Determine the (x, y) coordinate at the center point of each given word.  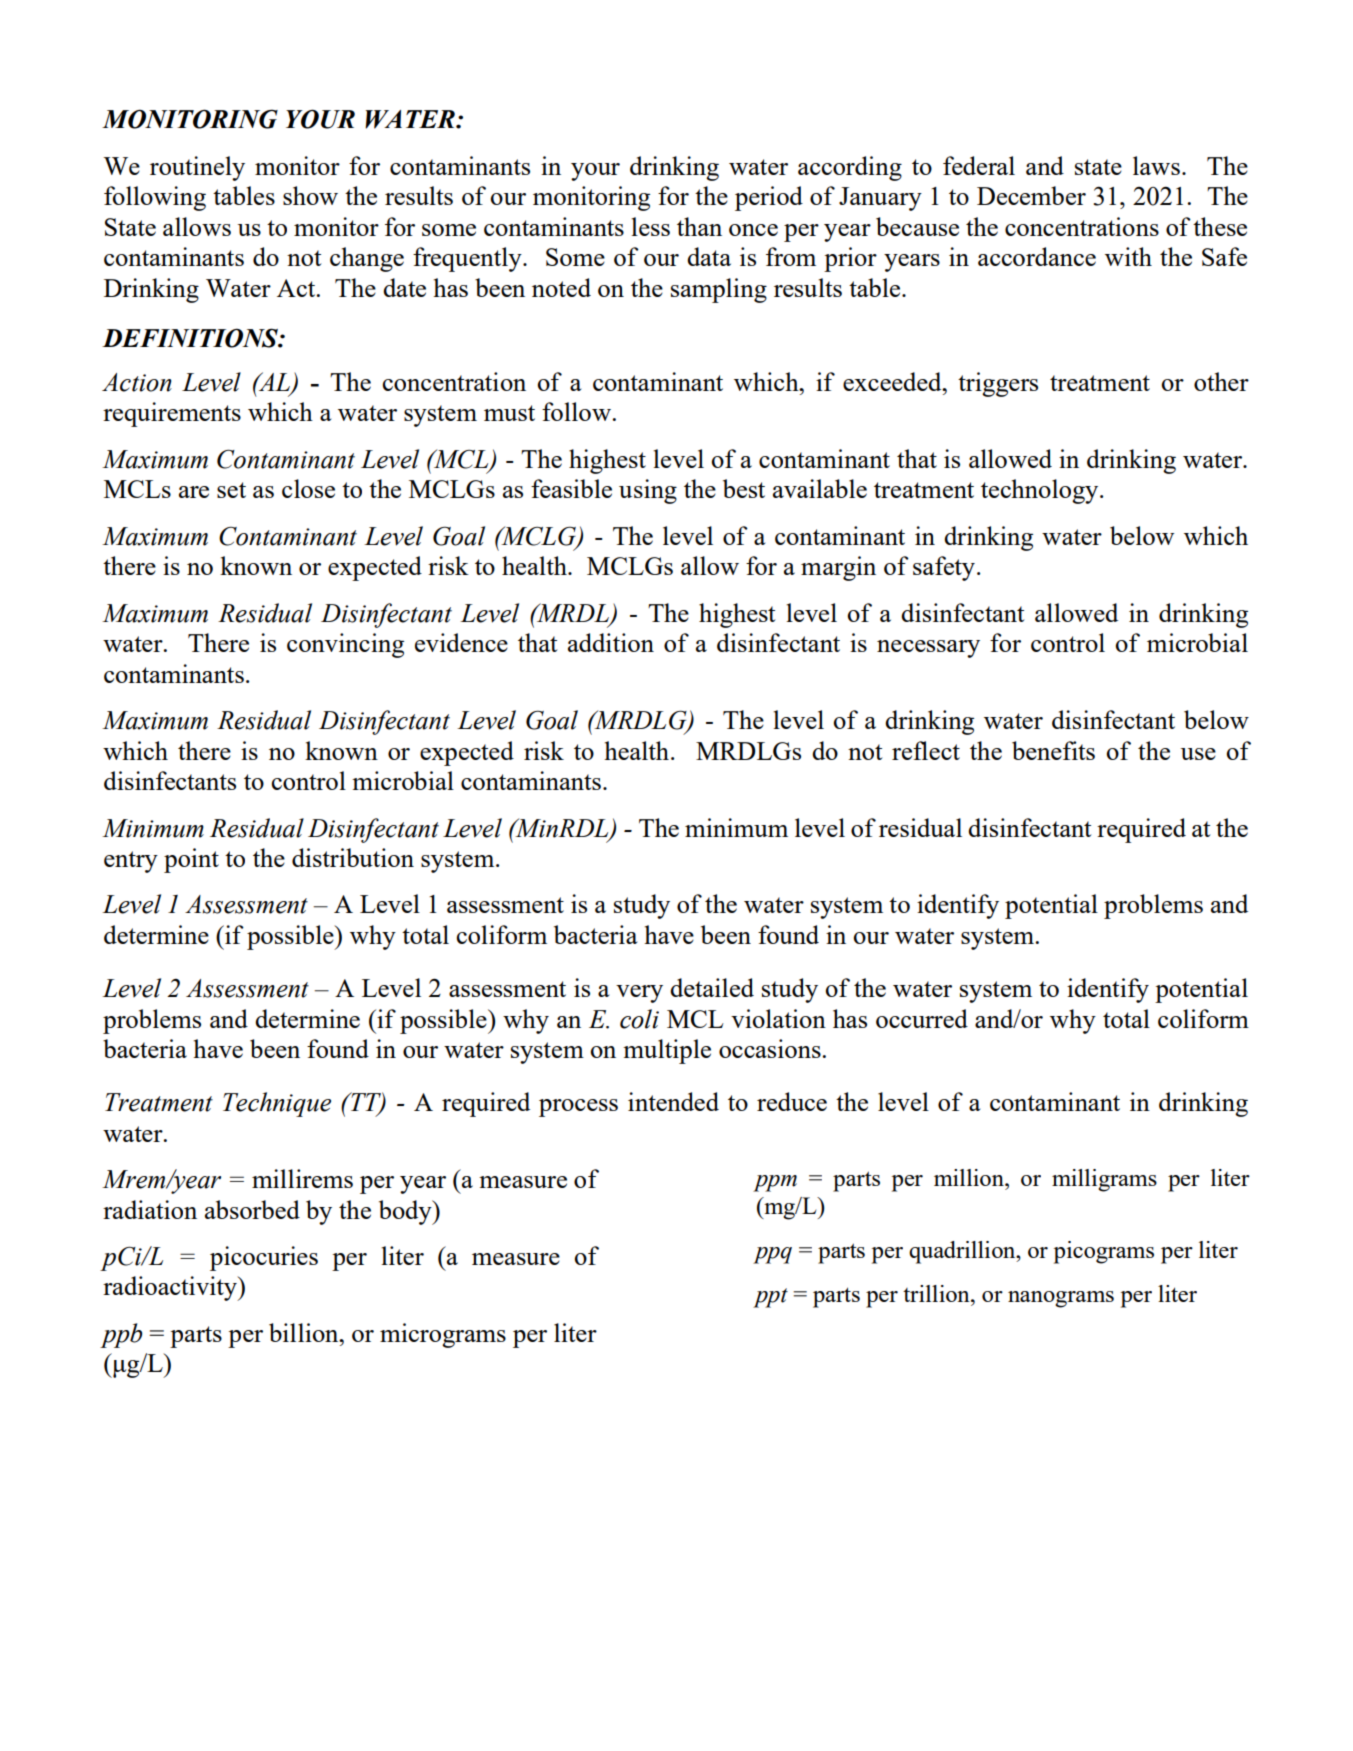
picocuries (264, 1258)
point (191, 860)
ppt (770, 1298)
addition (611, 642)
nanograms (1061, 1299)
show (310, 195)
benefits (1053, 750)
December (1031, 195)
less (650, 226)
